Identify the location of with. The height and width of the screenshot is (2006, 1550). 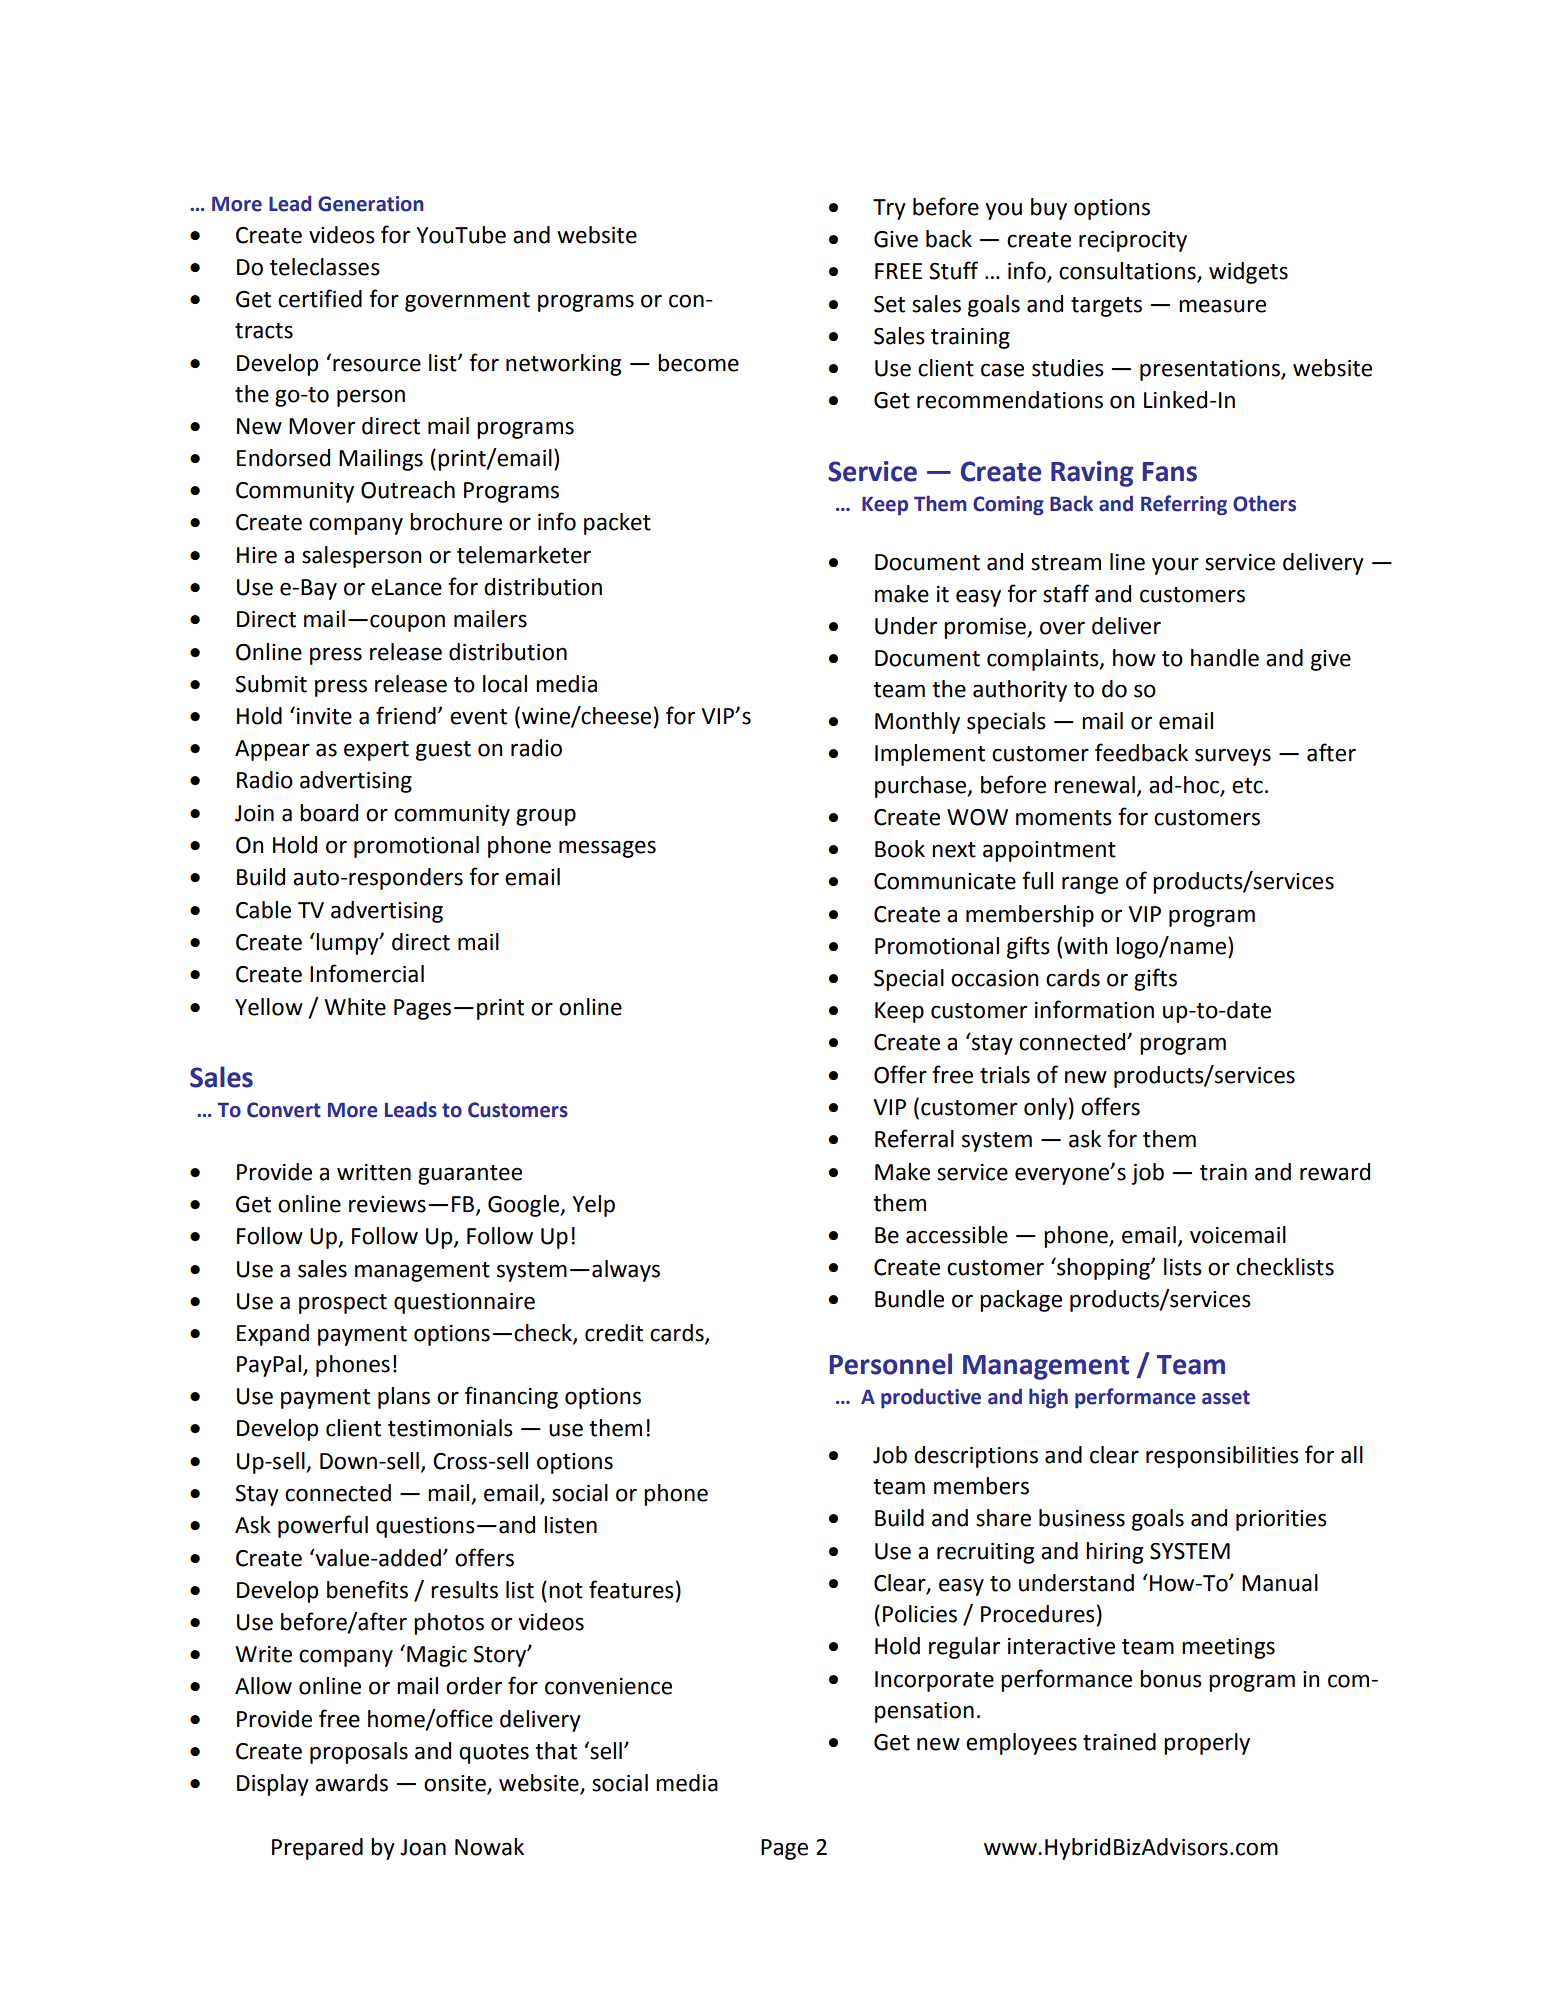
(1085, 946).
